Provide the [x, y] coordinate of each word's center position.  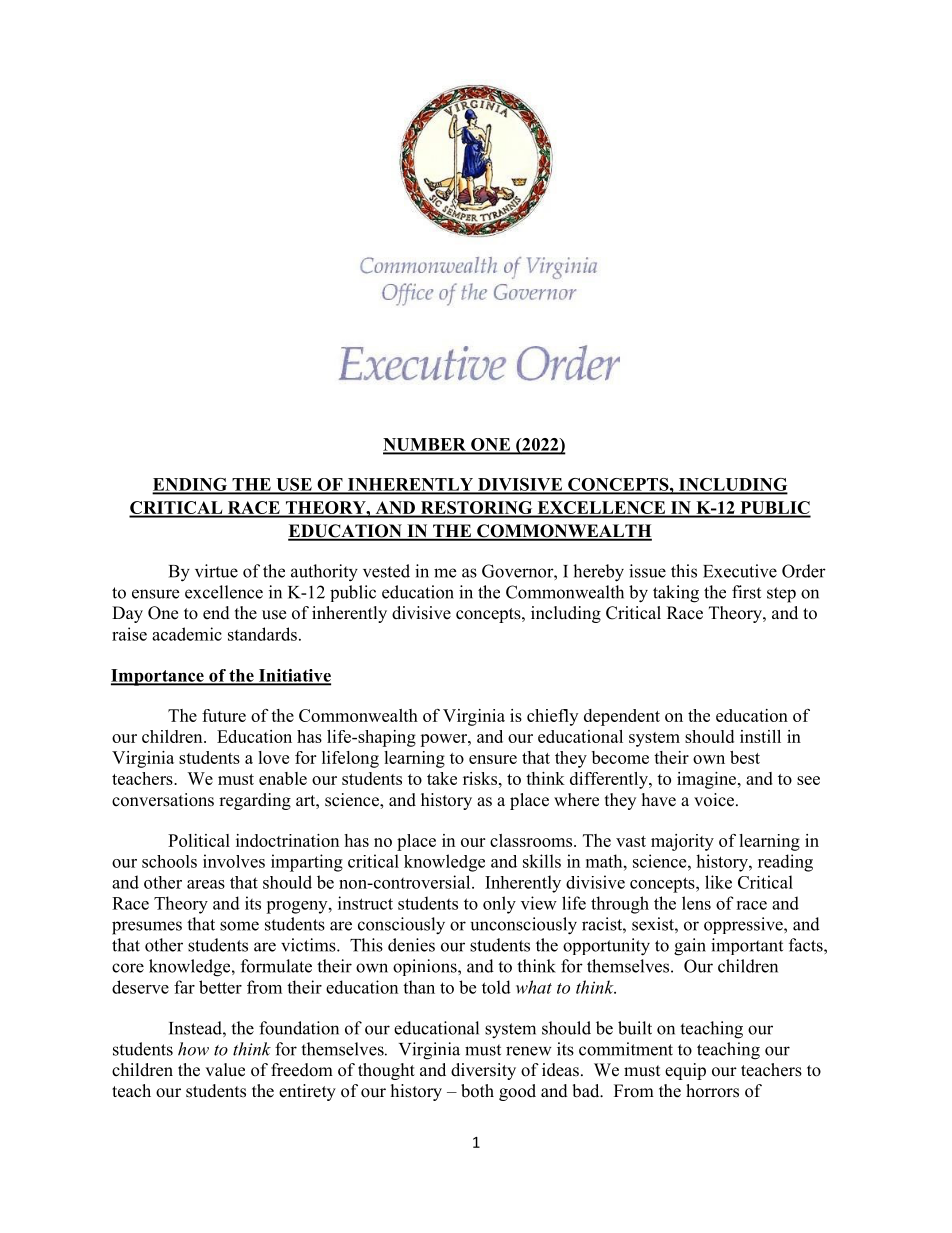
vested [386, 571]
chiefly [552, 717]
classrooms [532, 840]
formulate [276, 966]
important [747, 946]
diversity [483, 1071]
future [224, 715]
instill [760, 736]
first [746, 592]
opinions [426, 967]
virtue [216, 571]
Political [199, 840]
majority [682, 842]
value [225, 1070]
